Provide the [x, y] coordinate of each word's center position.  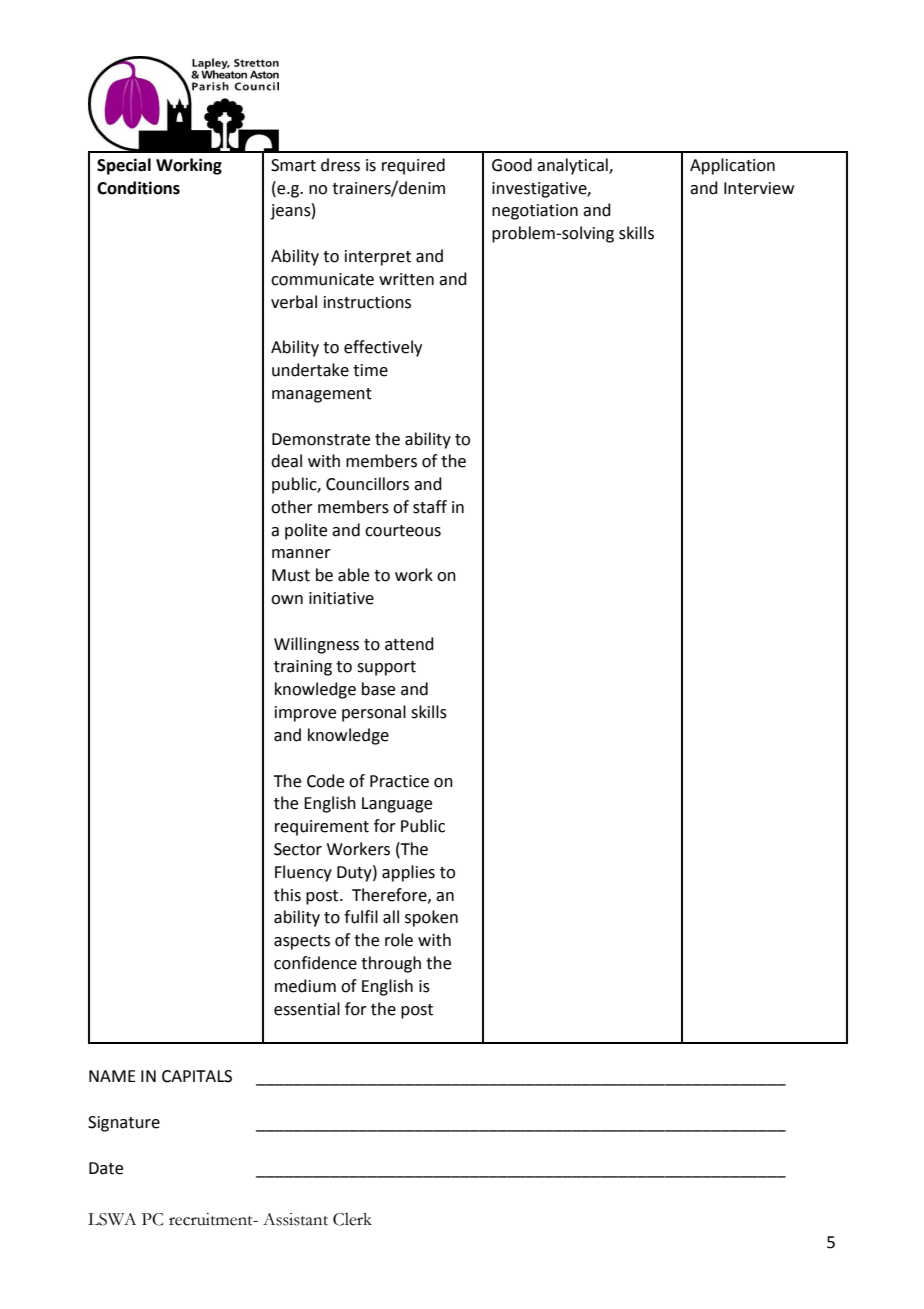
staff [430, 507]
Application [732, 166]
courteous [403, 531]
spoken [431, 918]
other [292, 507]
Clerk [352, 1219]
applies [408, 873]
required [413, 166]
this [287, 895]
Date [106, 1168]
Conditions [138, 188]
